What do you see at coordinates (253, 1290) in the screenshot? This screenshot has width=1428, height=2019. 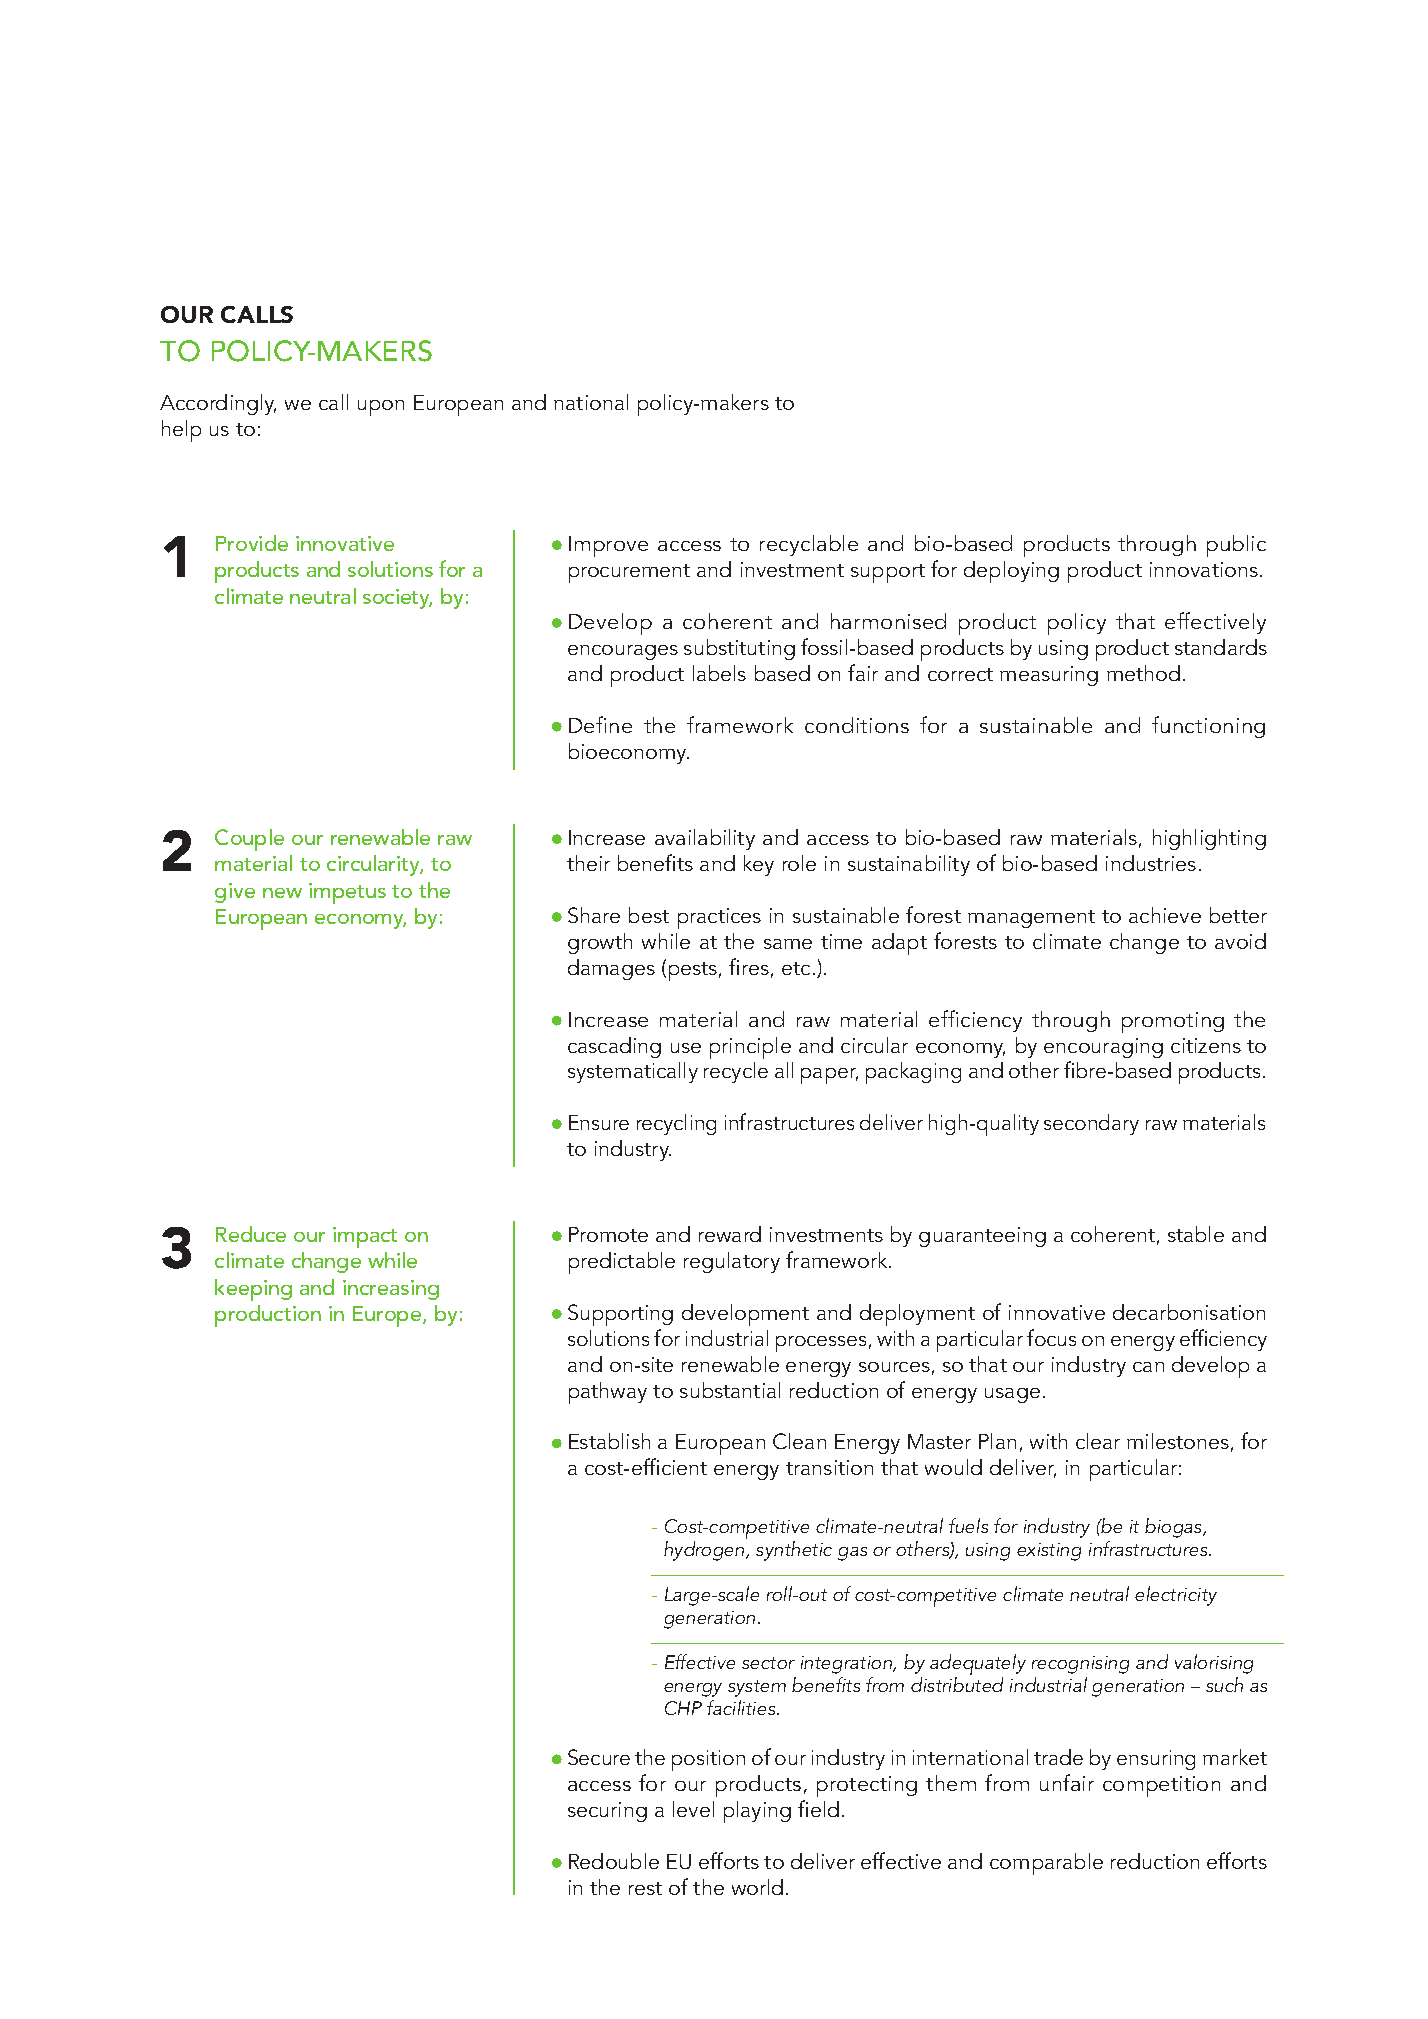 I see `keeping` at bounding box center [253, 1290].
